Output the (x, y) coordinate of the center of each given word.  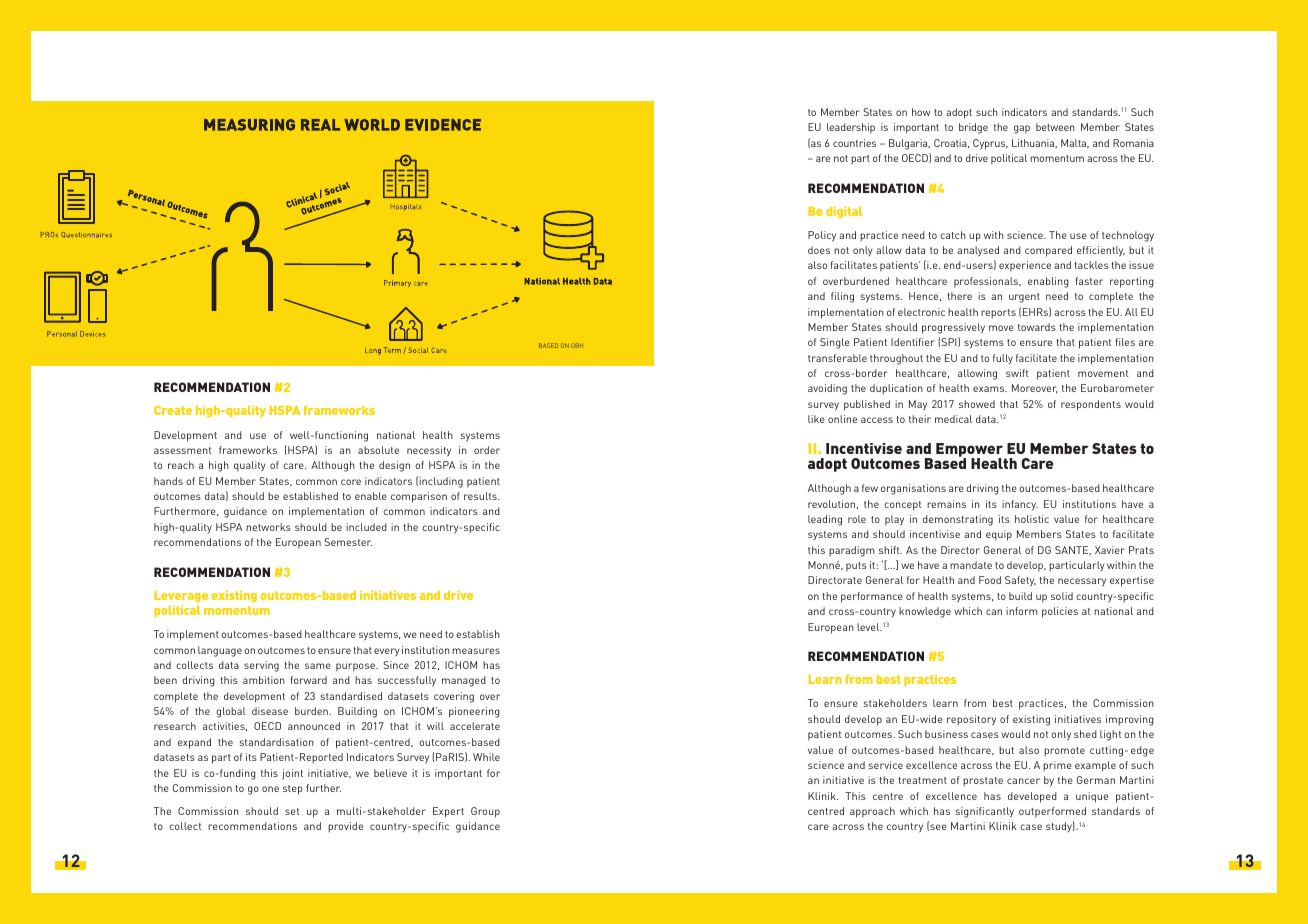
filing (842, 297)
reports (998, 314)
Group (485, 812)
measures (476, 651)
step (293, 790)
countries (854, 143)
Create (173, 410)
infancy (1020, 505)
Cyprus (990, 144)
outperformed (1052, 812)
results (481, 496)
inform (1022, 611)
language (220, 651)
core (351, 482)
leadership (851, 128)
